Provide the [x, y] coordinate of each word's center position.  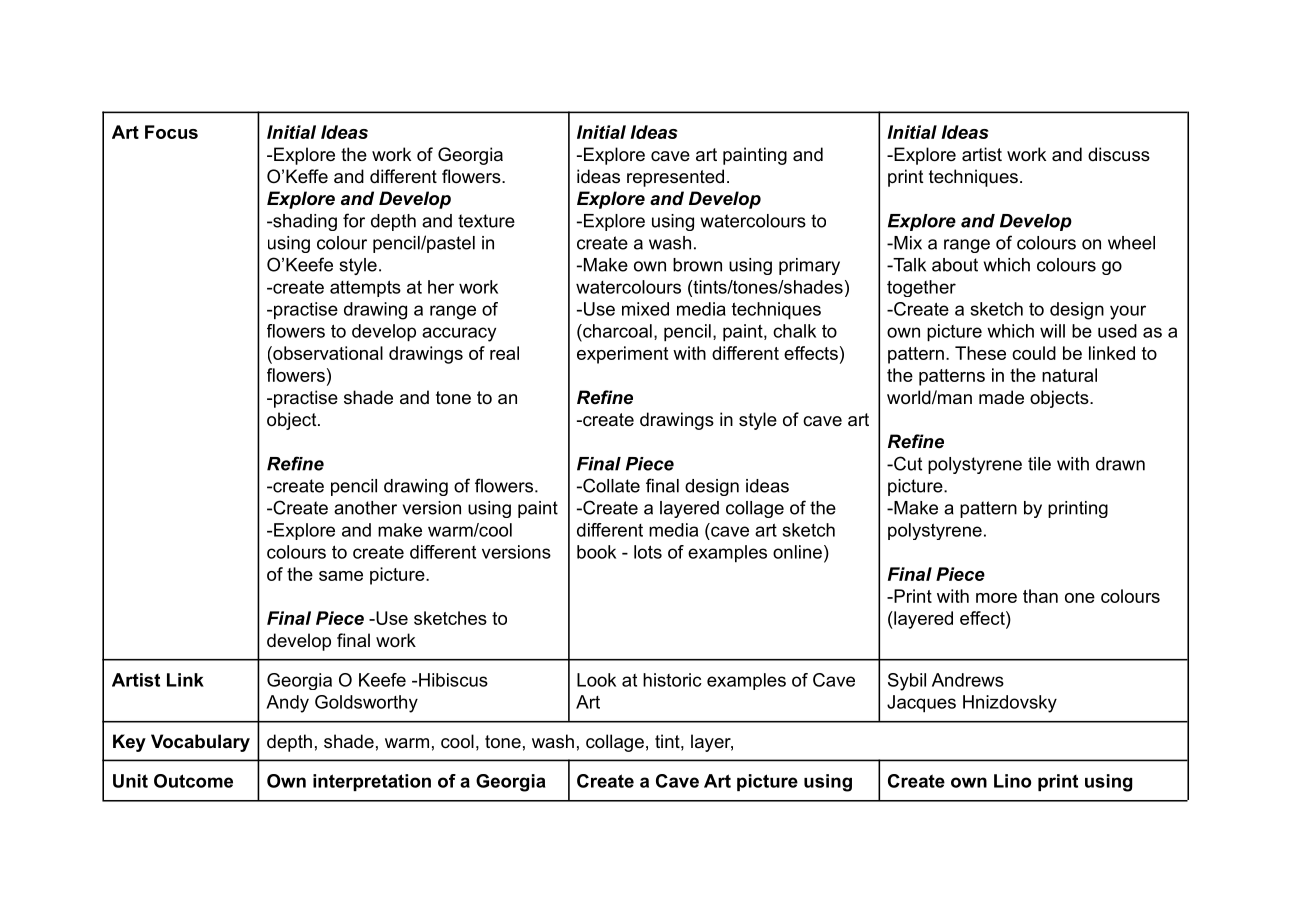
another [365, 508]
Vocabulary [200, 743]
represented [675, 178]
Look [596, 680]
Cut [907, 463]
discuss [1119, 154]
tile [1039, 464]
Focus [171, 132]
